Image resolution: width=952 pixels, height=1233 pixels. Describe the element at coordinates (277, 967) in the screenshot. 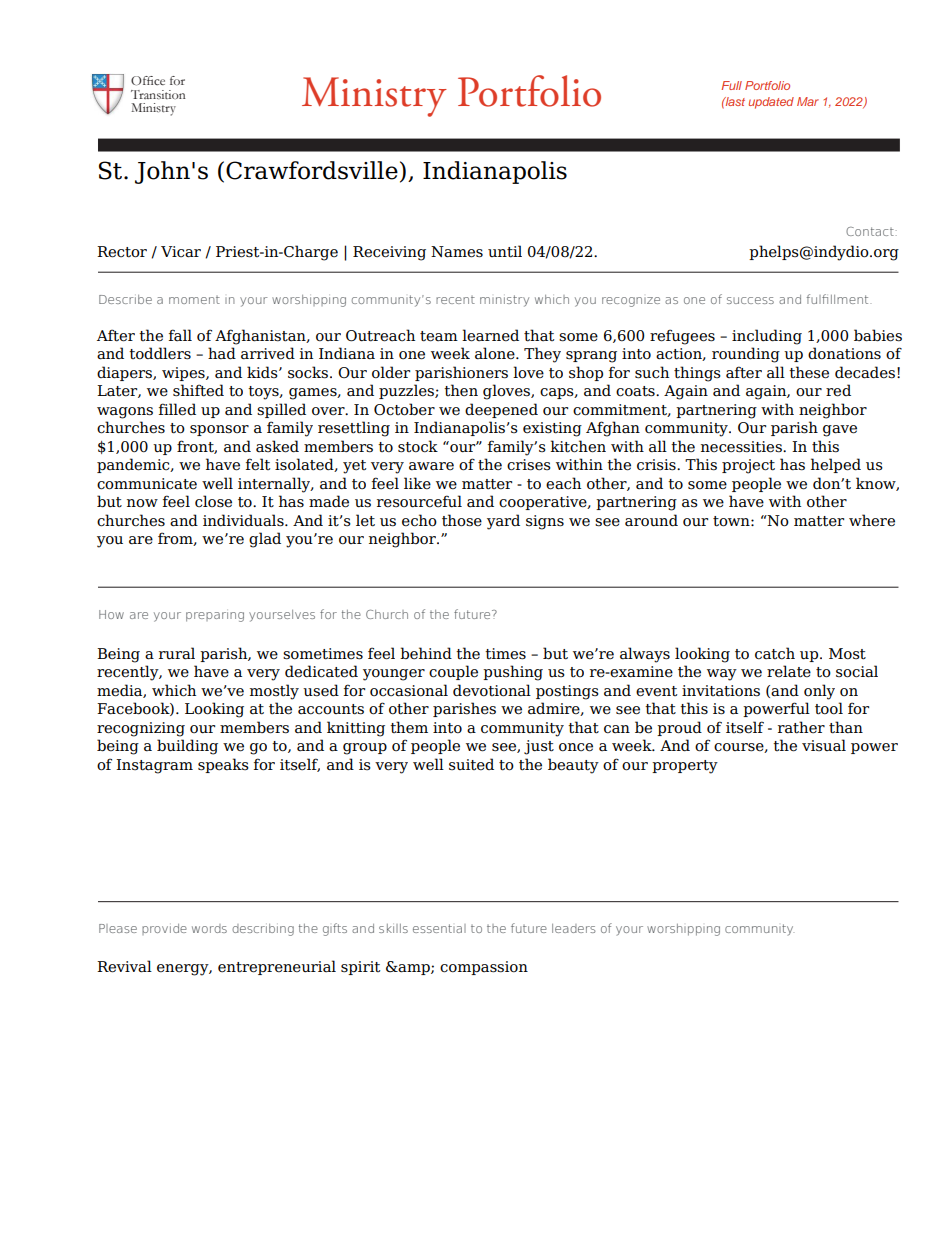

I see `entrepreneurial` at that location.
